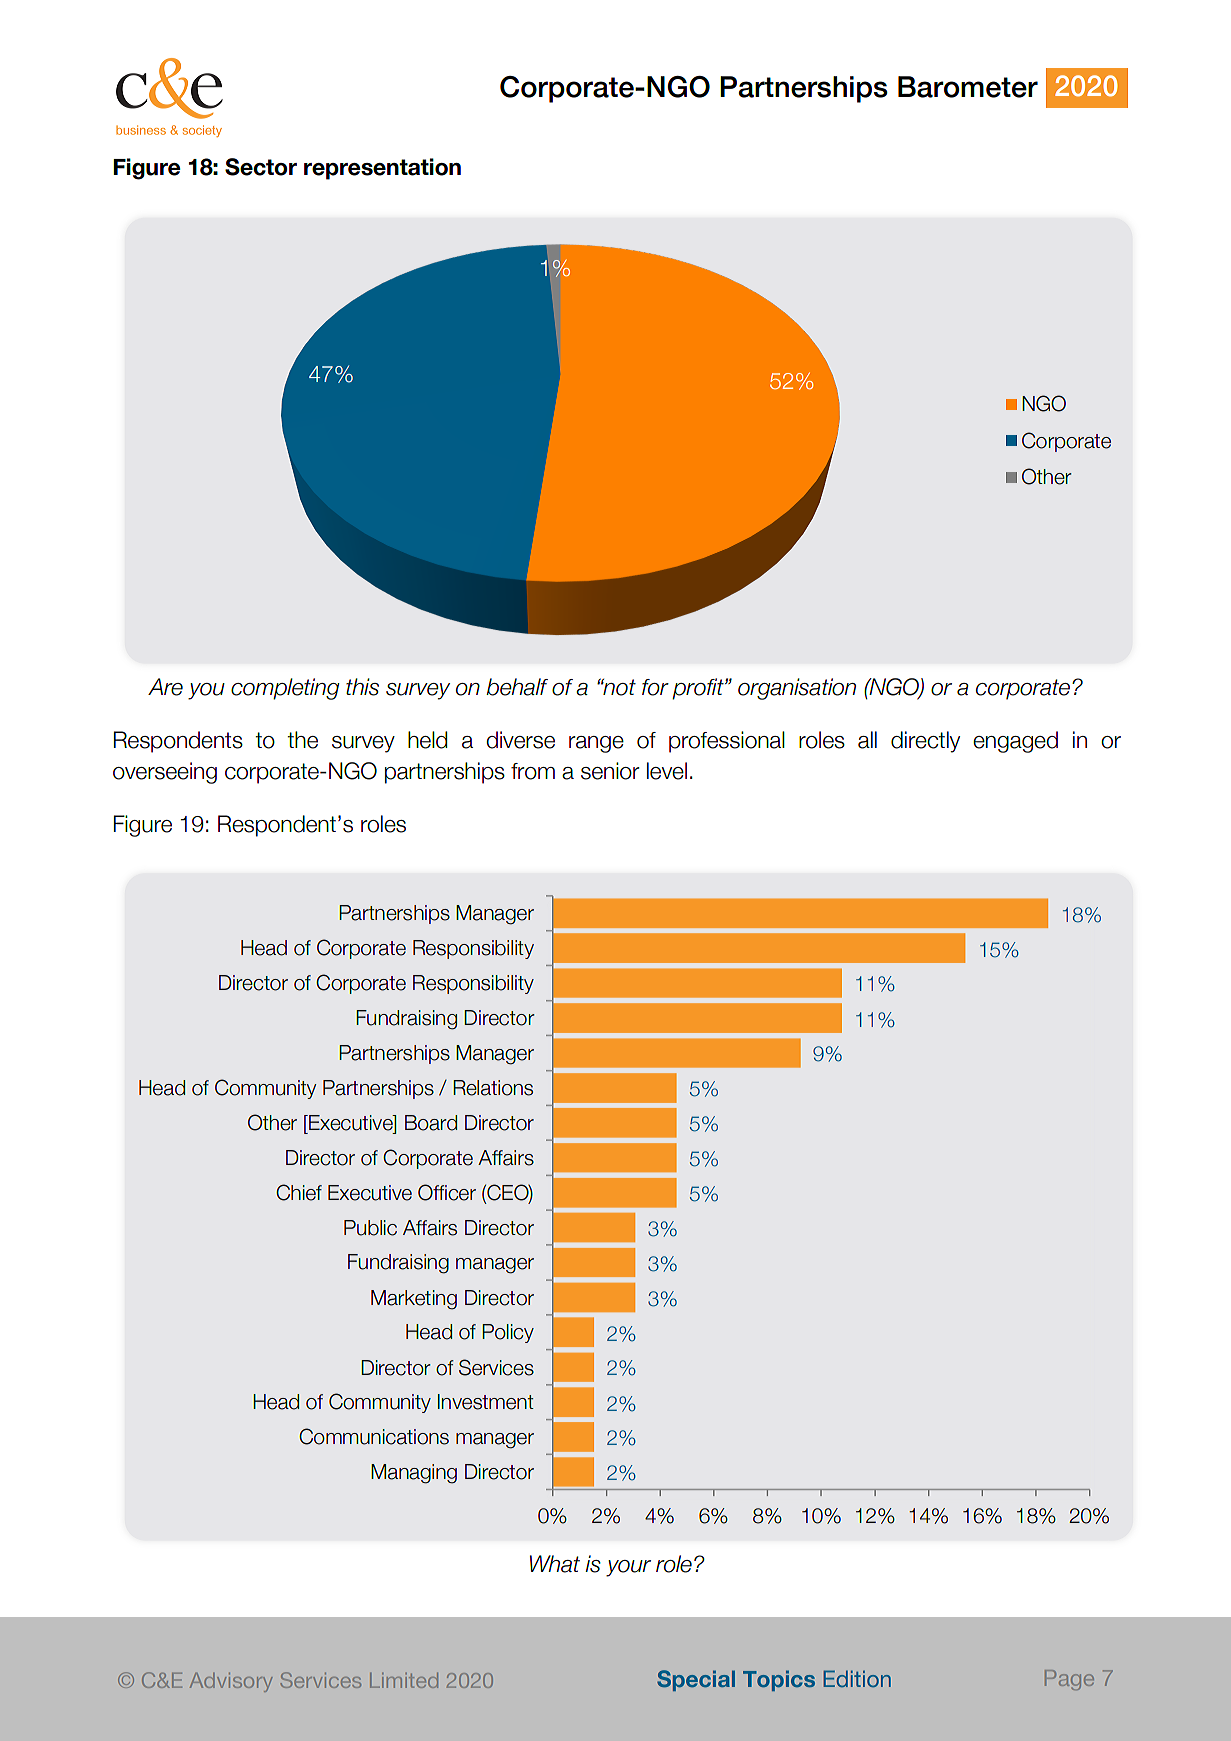 This page has height=1741, width=1231. Describe the element at coordinates (508, 1333) in the page. I see `Policy` at that location.
